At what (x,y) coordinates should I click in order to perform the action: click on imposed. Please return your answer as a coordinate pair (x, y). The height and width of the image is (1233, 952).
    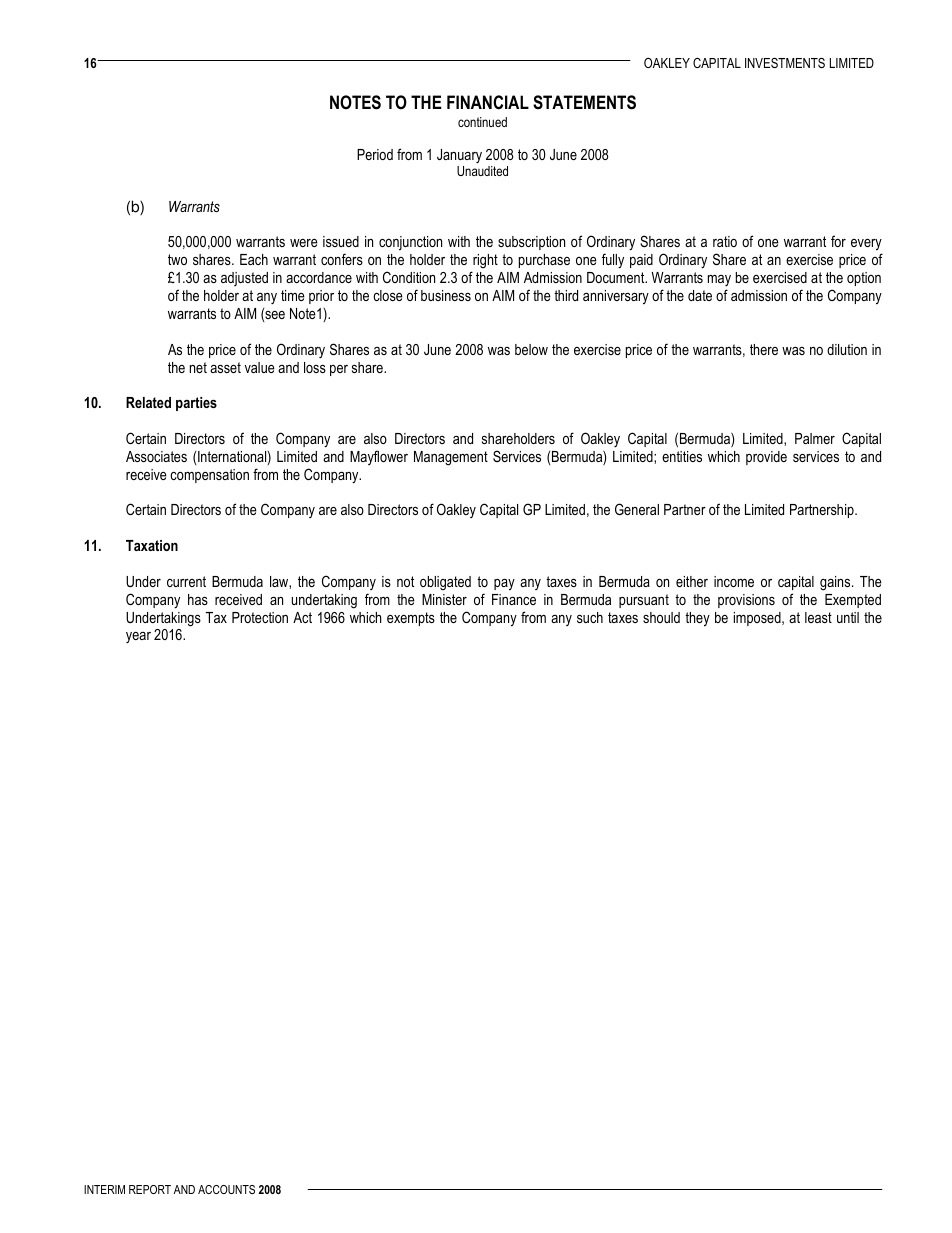
    Looking at the image, I should click on (758, 619).
